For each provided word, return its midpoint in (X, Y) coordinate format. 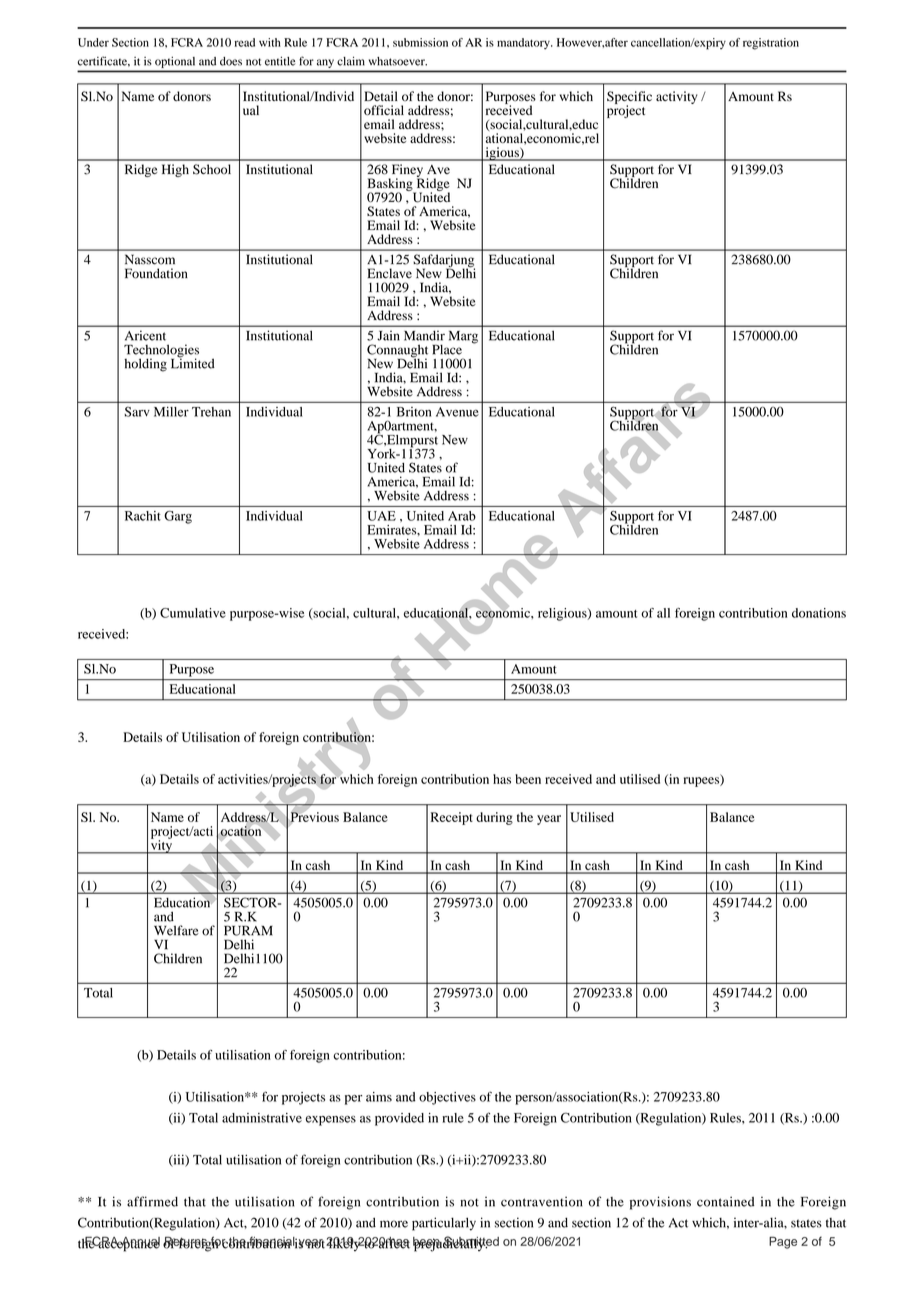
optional (175, 62)
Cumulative (193, 613)
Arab (462, 516)
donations (819, 613)
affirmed (152, 1201)
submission (420, 42)
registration (771, 44)
